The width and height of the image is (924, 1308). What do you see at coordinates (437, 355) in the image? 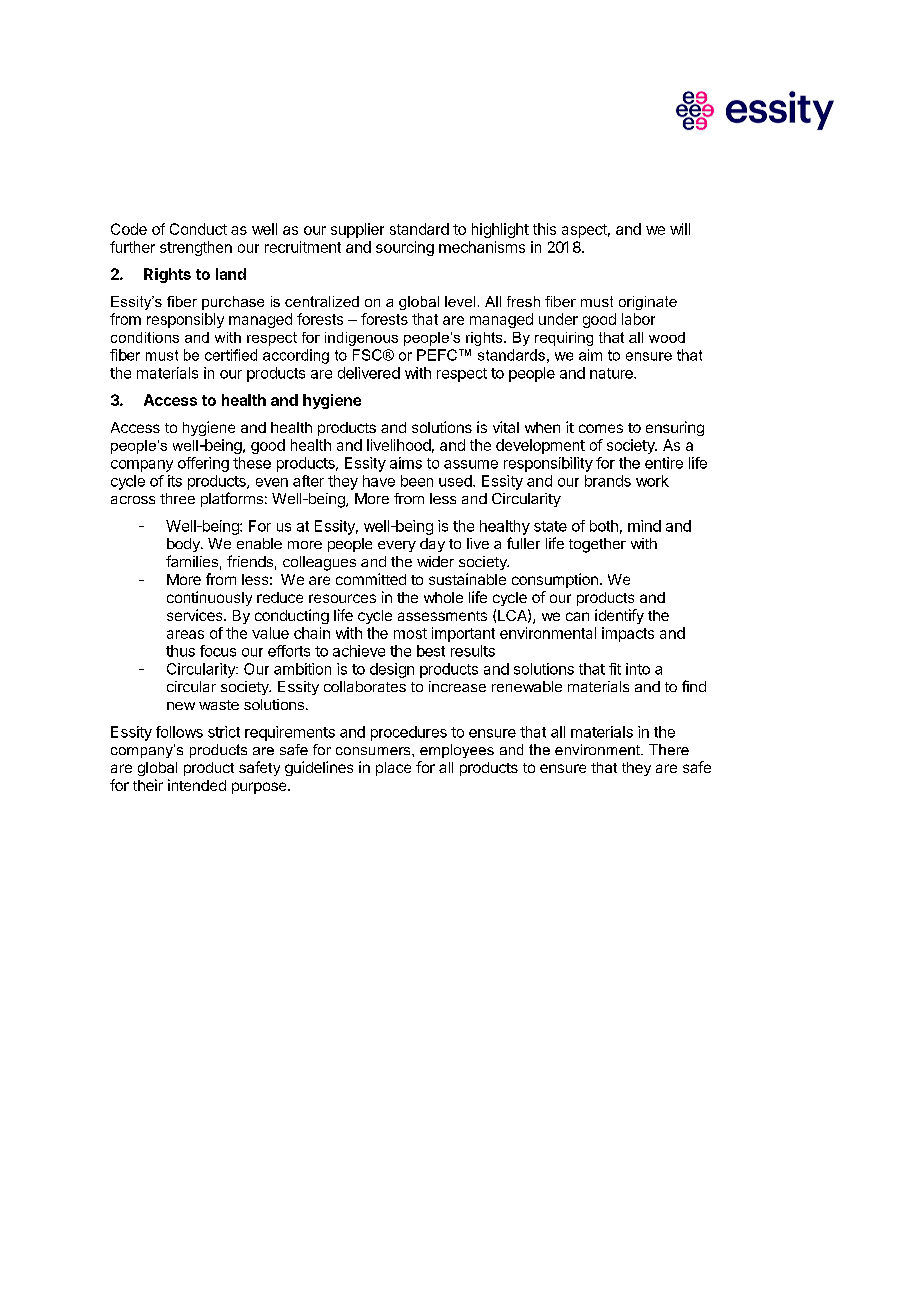
I see `PEFC` at bounding box center [437, 355].
